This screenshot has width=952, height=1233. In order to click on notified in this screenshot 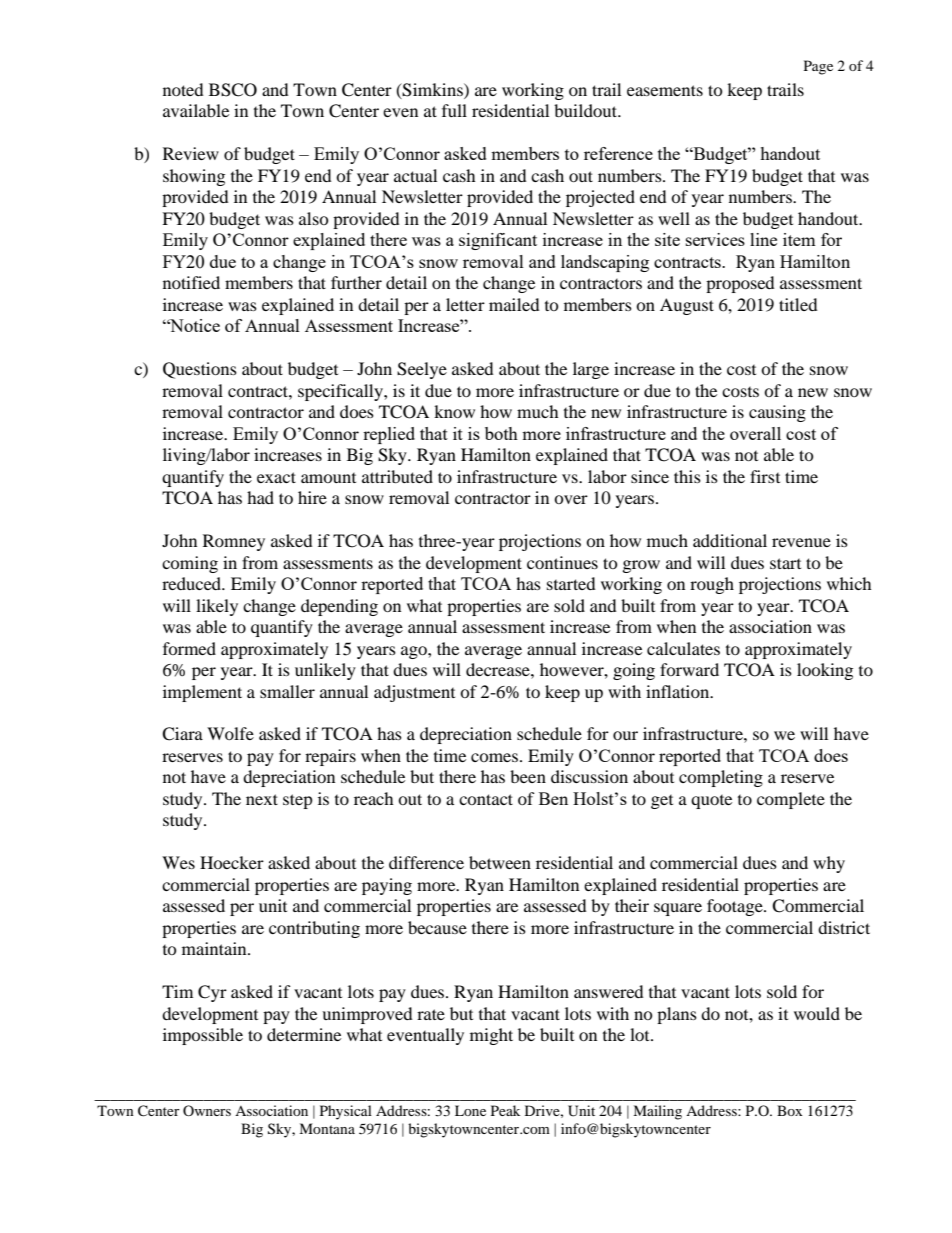, I will do `click(191, 282)`.
